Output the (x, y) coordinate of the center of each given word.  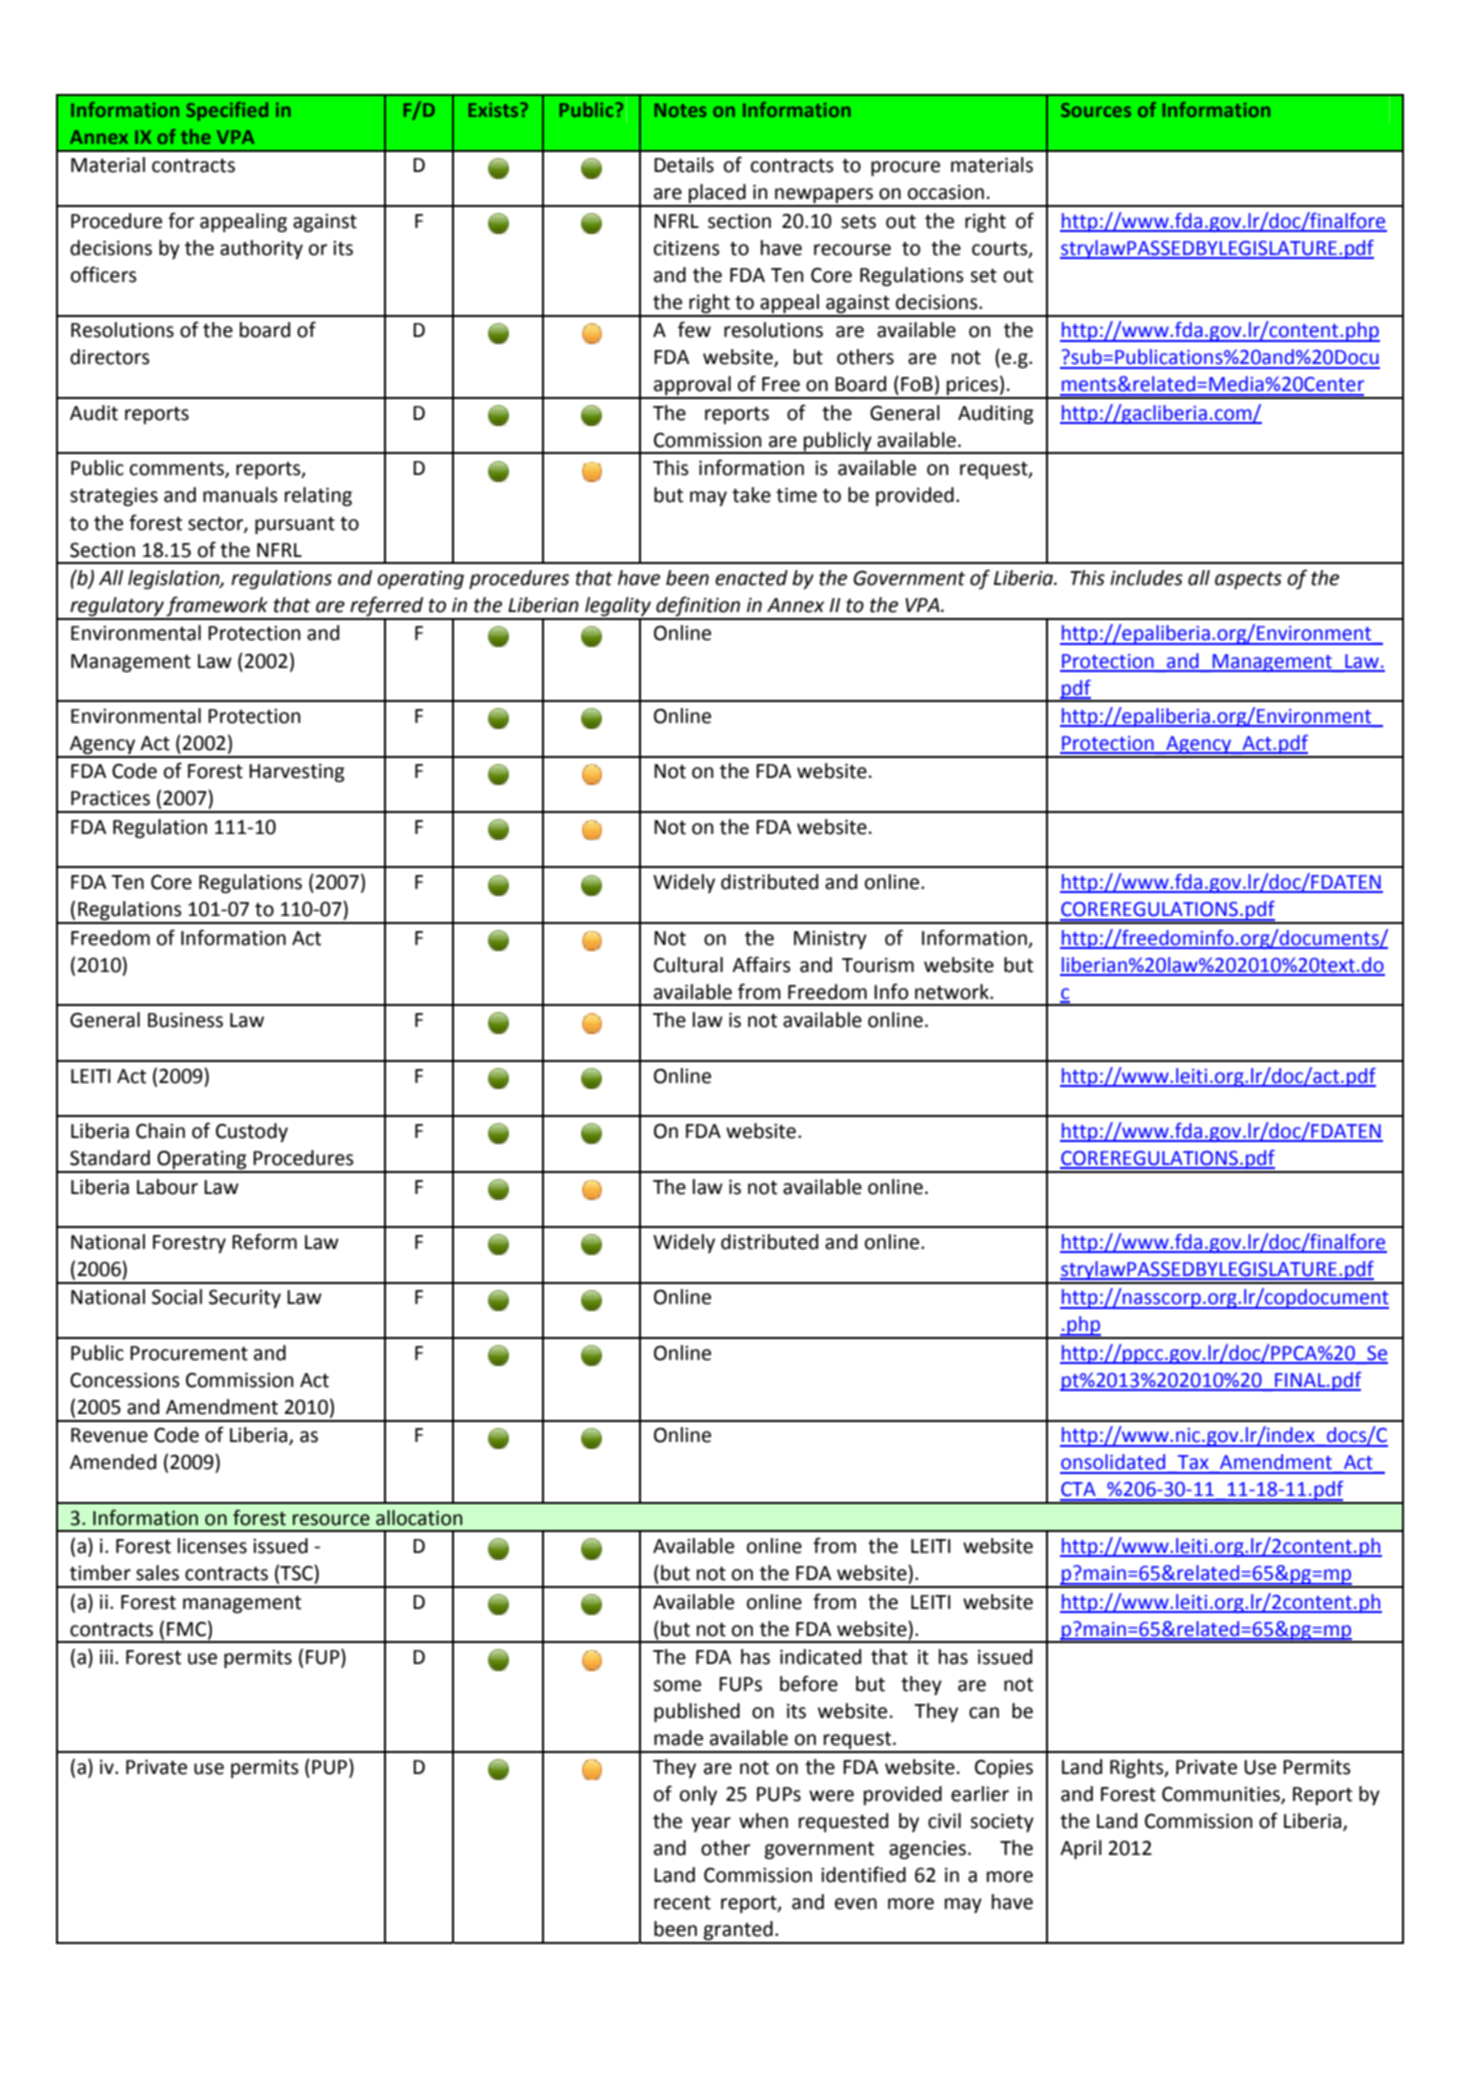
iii (106, 1656)
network (953, 992)
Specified (227, 111)
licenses (212, 1546)
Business (185, 1020)
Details (684, 165)
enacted (751, 578)
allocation (419, 1518)
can (984, 1713)
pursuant (295, 525)
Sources (1096, 110)
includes (1146, 578)
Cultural (688, 965)
